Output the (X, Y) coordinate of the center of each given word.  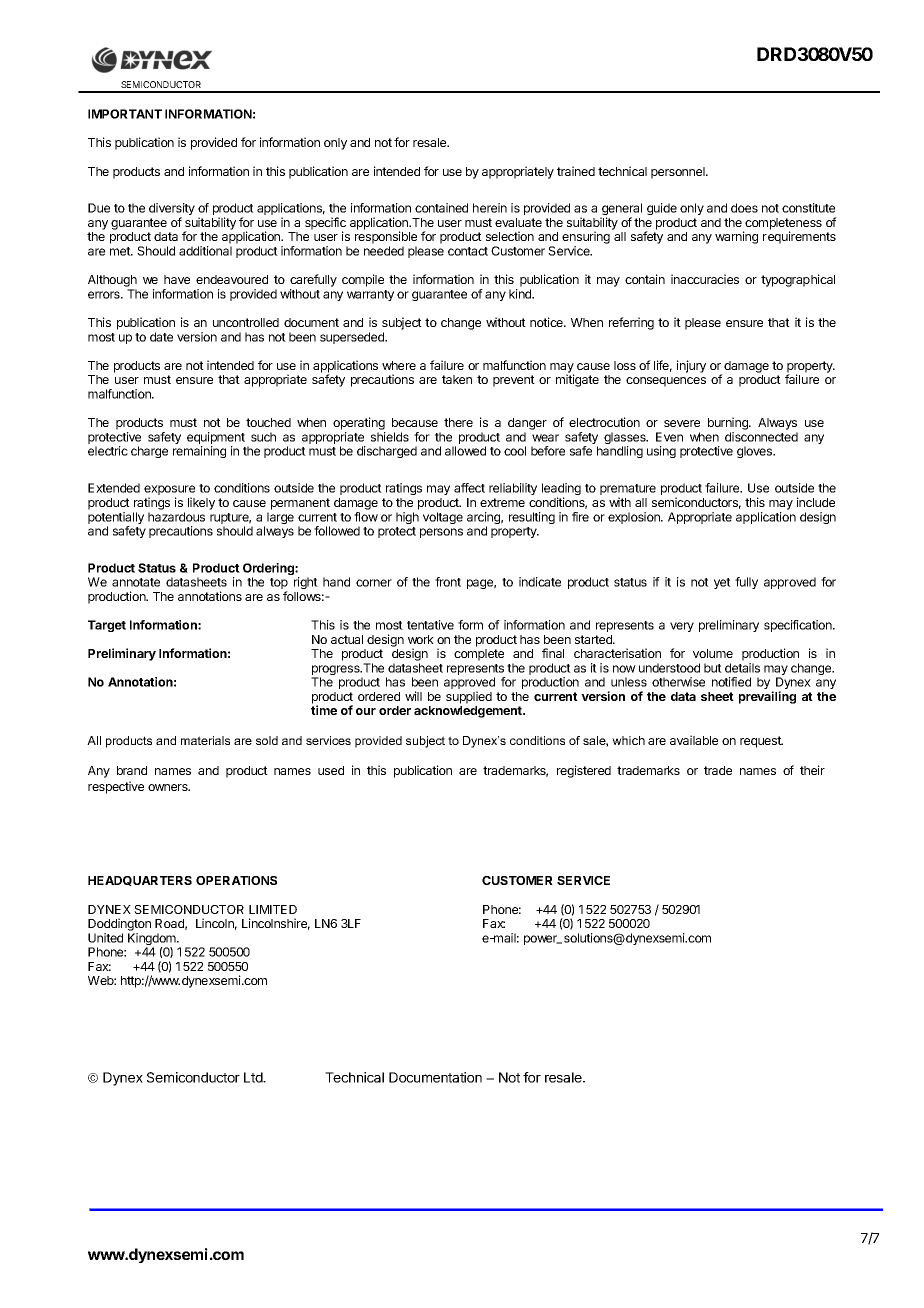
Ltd (254, 1077)
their (812, 770)
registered (584, 771)
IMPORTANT (125, 114)
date (161, 337)
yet (722, 583)
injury (691, 366)
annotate (136, 582)
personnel (679, 173)
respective (116, 787)
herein (490, 208)
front (448, 582)
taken (457, 379)
